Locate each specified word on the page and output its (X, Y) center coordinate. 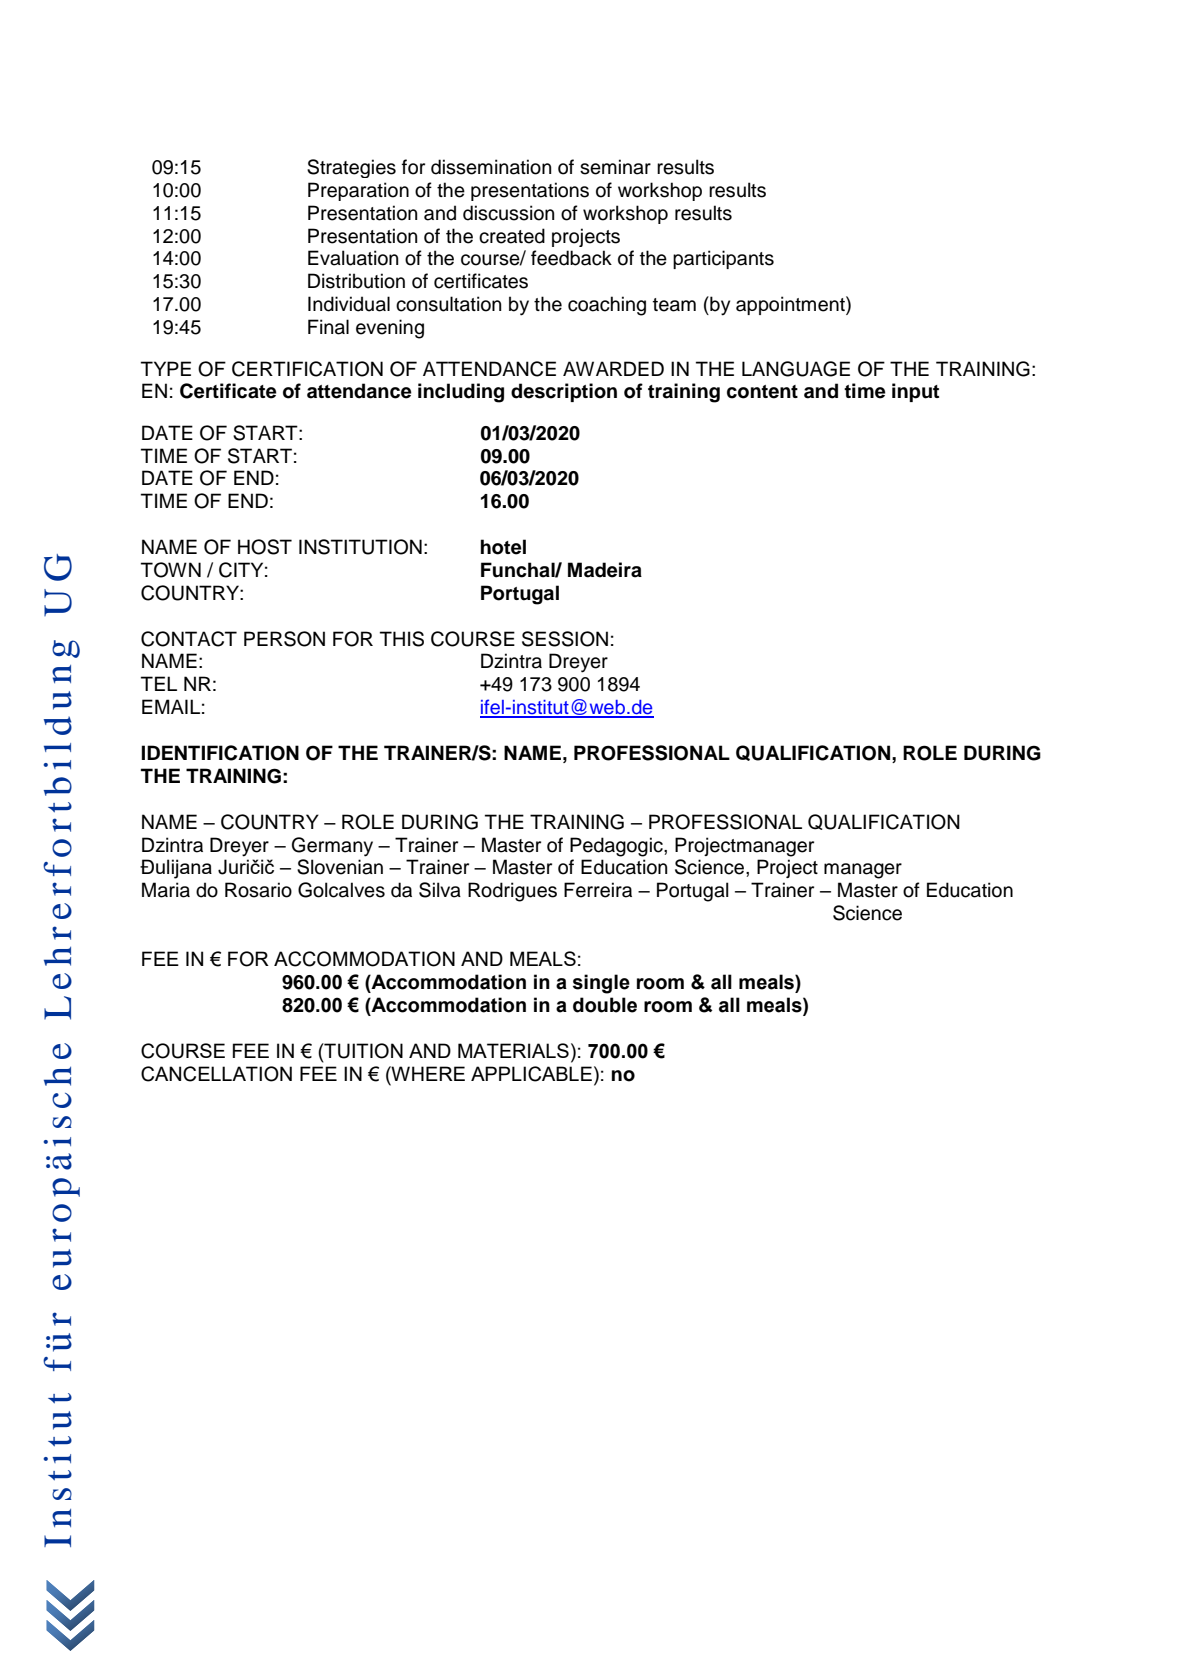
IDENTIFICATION (220, 753)
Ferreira (598, 890)
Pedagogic (617, 847)
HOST (265, 547)
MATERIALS (513, 1050)
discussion (508, 213)
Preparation (358, 191)
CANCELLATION (216, 1074)
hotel (503, 547)
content (762, 392)
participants (723, 259)
